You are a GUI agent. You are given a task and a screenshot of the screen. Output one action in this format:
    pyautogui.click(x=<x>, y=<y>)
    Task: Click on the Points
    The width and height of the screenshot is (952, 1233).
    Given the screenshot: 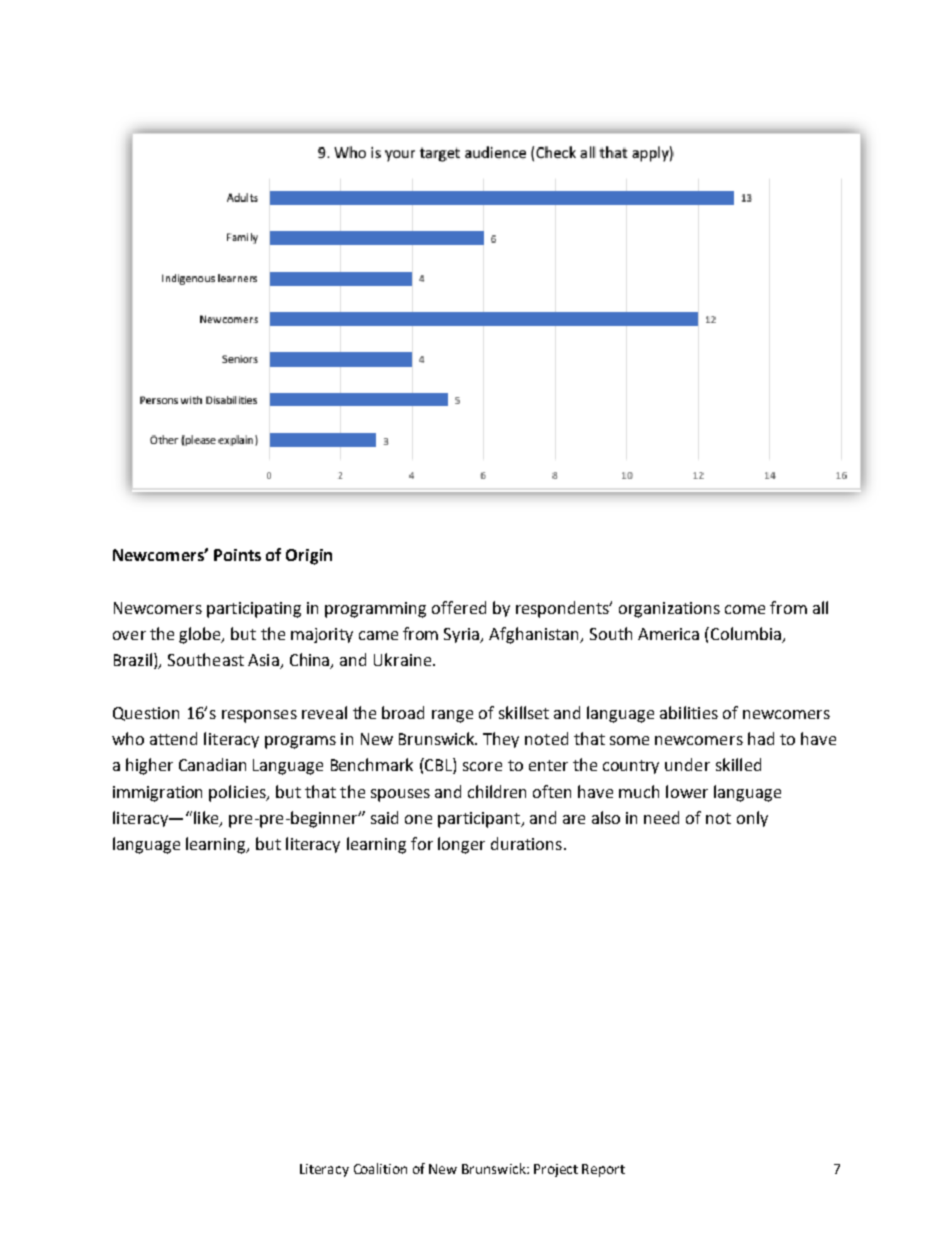 What is the action you would take?
    pyautogui.click(x=237, y=555)
